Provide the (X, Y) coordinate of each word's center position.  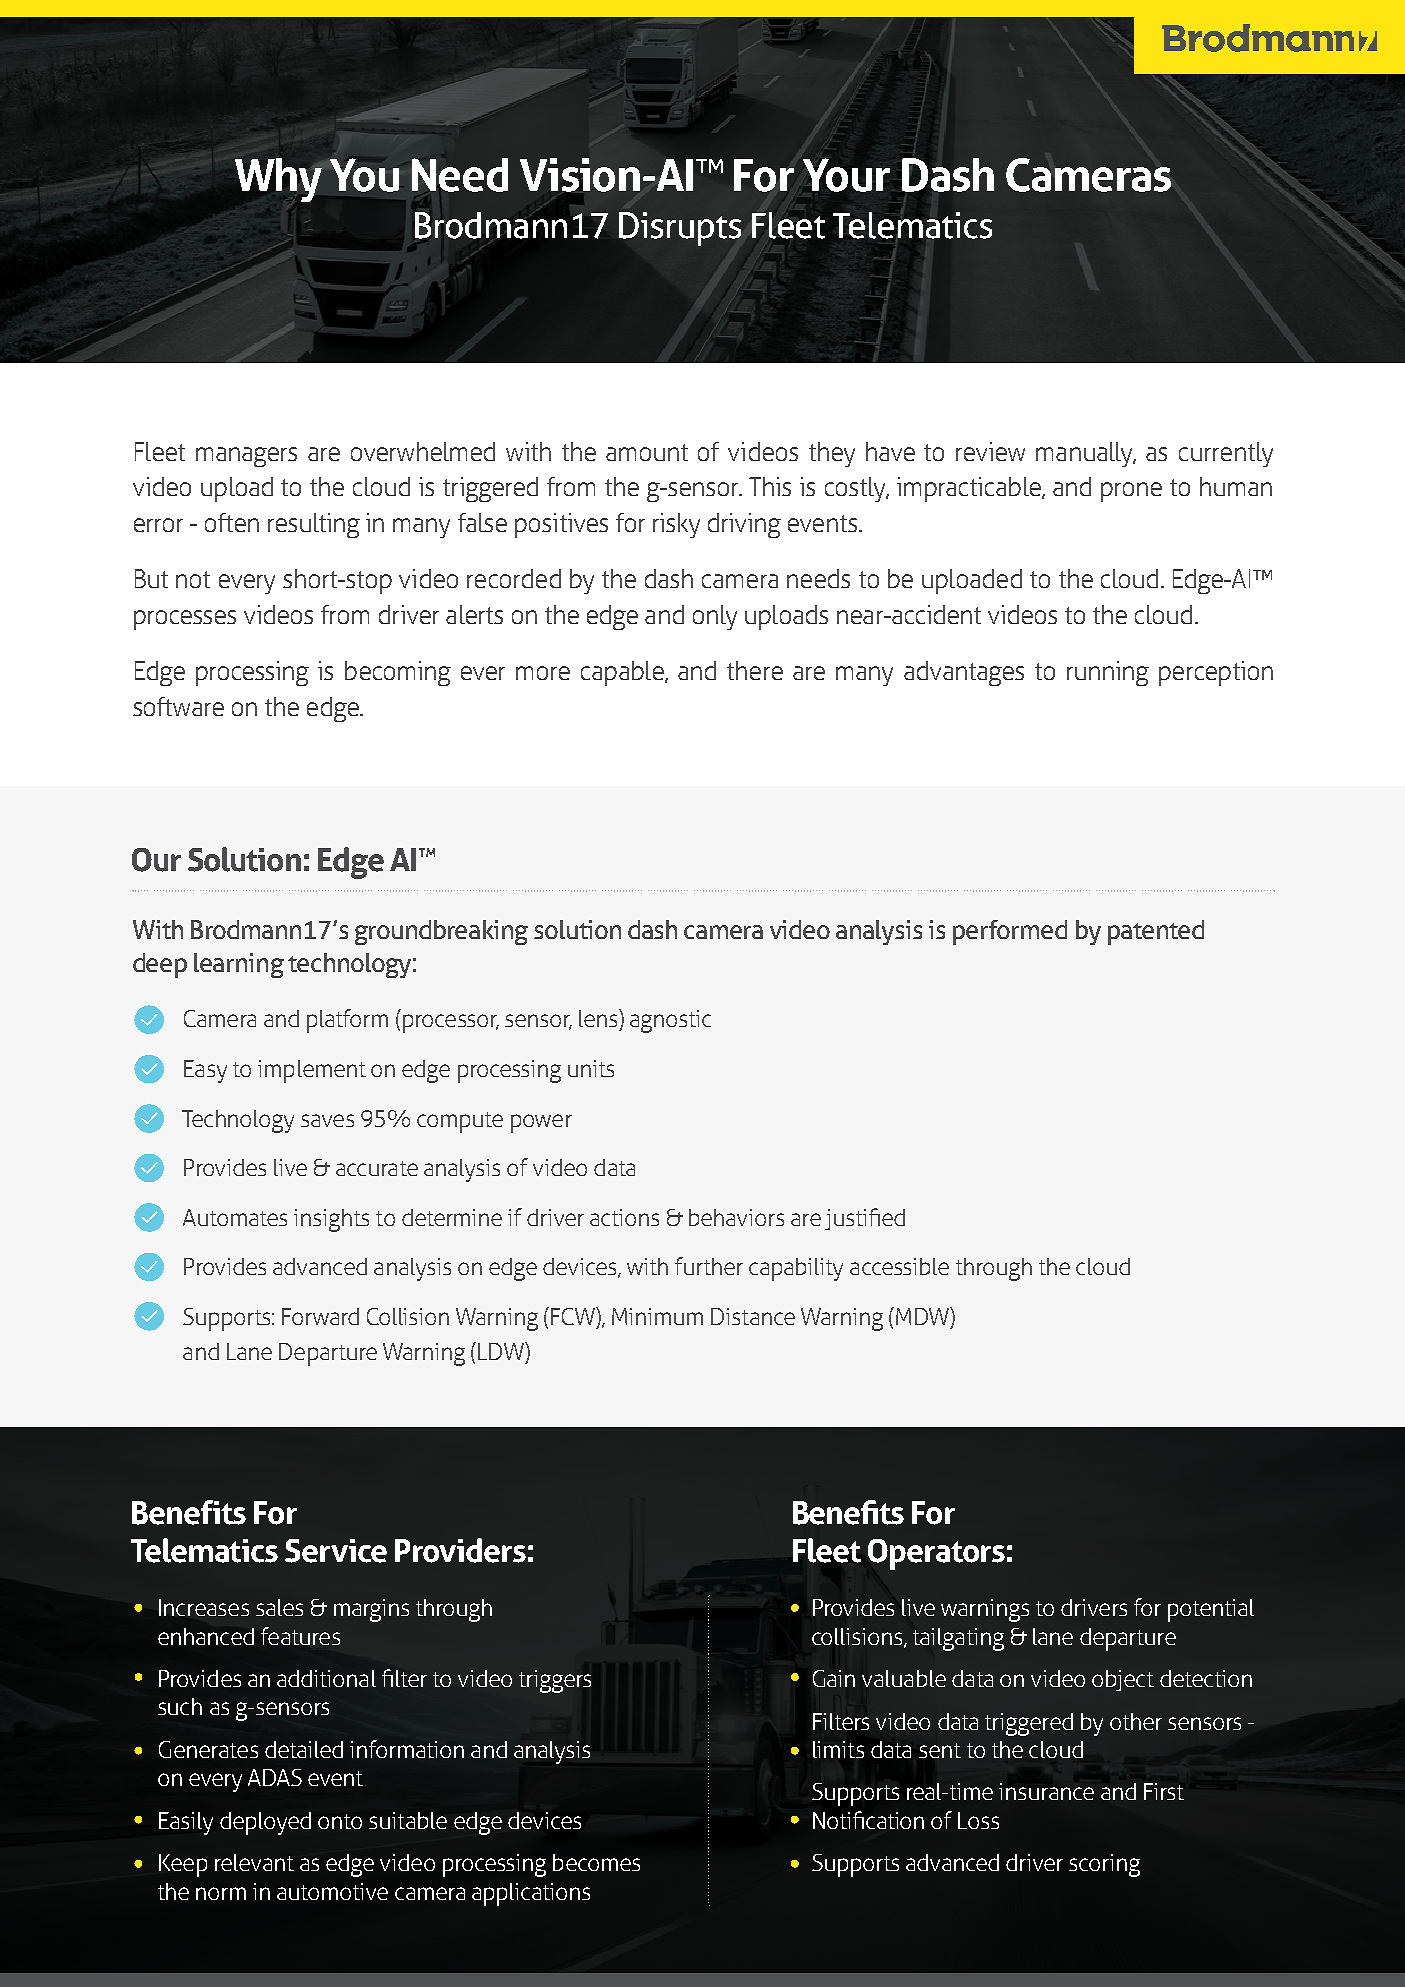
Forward (320, 1316)
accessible (899, 1266)
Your (846, 175)
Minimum (657, 1316)
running (1108, 673)
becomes (596, 1862)
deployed (265, 1823)
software (178, 706)
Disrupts (680, 229)
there (755, 670)
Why (280, 180)
